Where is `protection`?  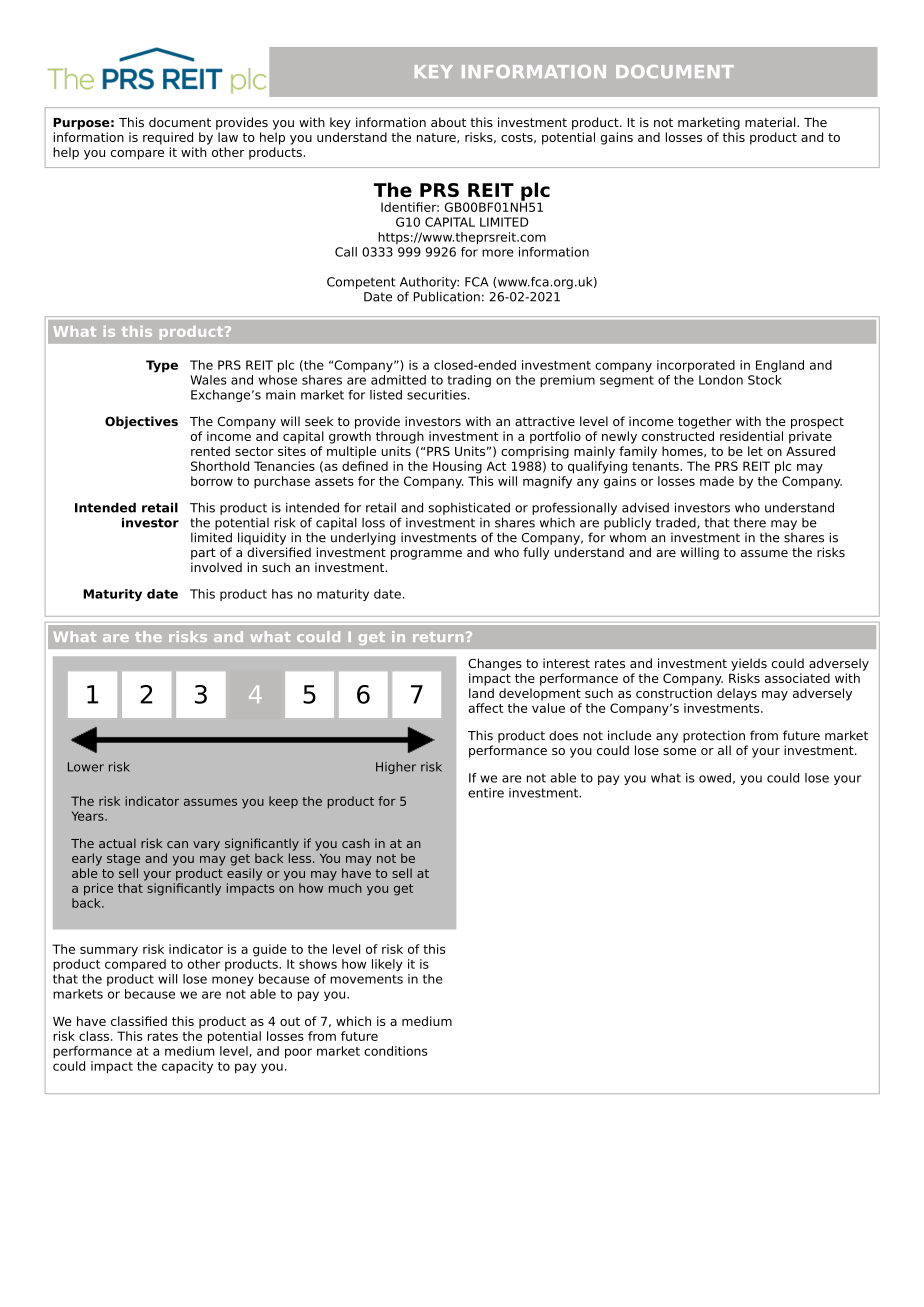 protection is located at coordinates (714, 736).
